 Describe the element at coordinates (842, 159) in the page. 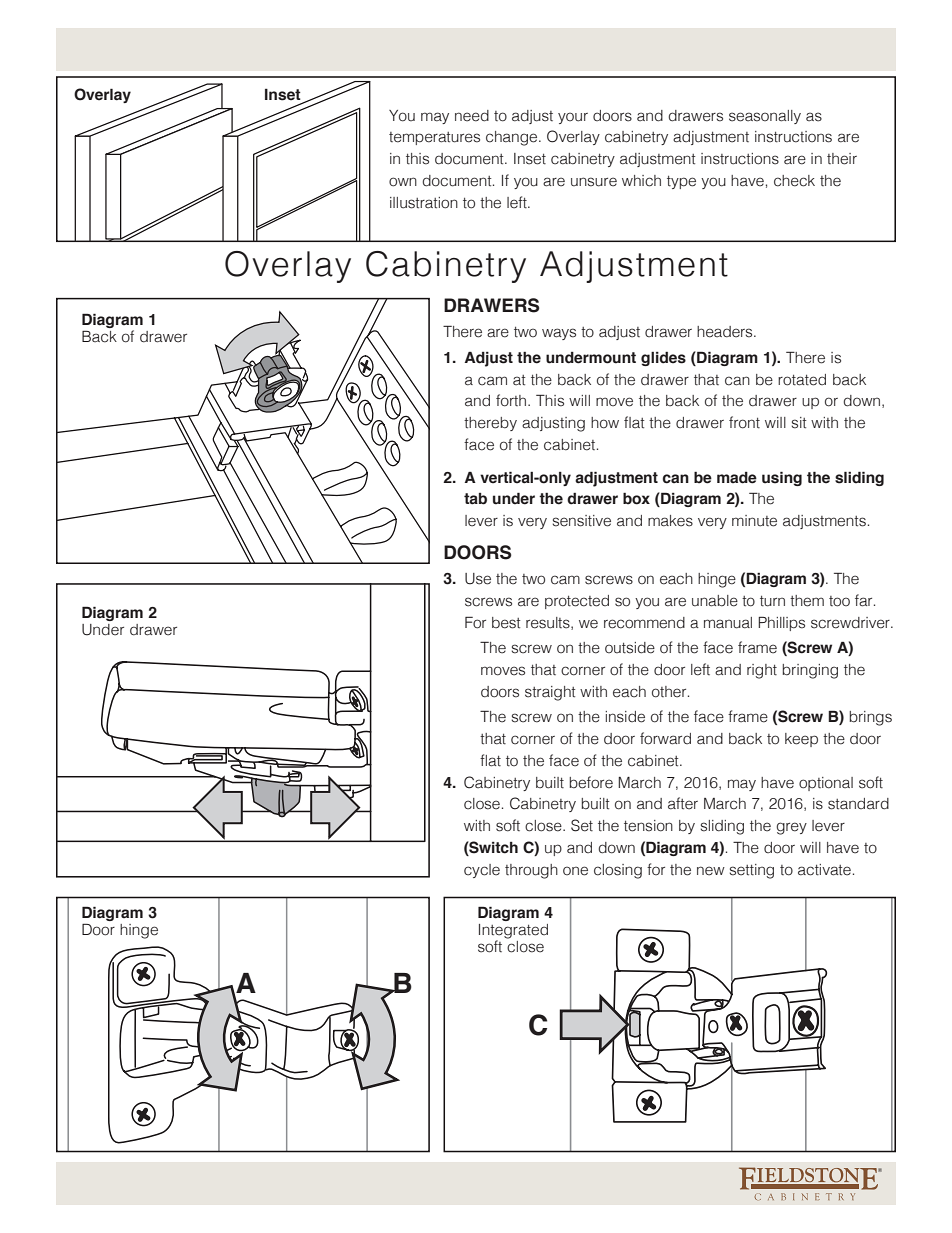

I see `their` at that location.
